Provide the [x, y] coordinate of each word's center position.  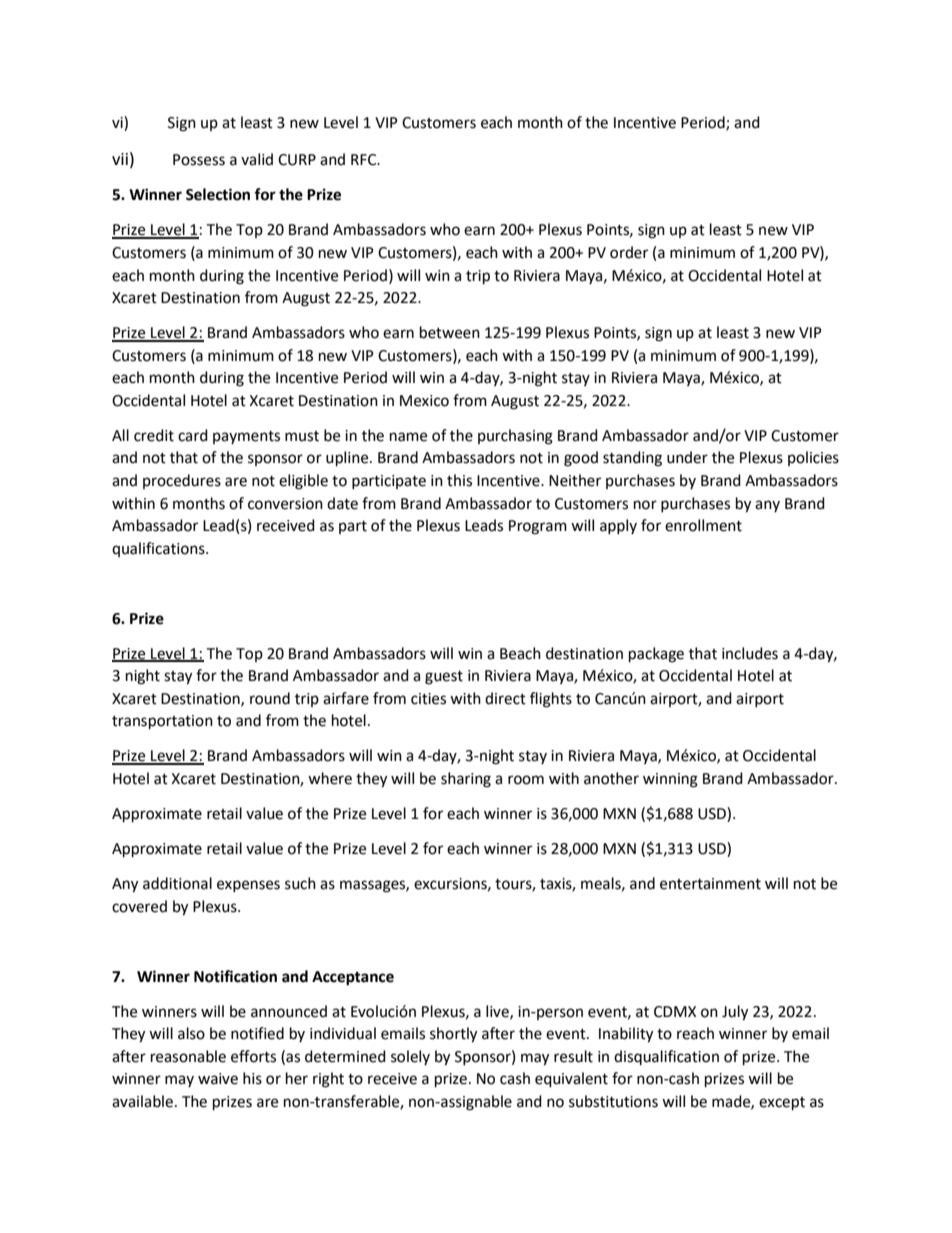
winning [670, 780]
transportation [162, 722]
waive [218, 1079]
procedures [182, 481]
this [459, 480]
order [629, 252]
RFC [365, 160]
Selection [218, 194]
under [687, 457]
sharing [466, 780]
